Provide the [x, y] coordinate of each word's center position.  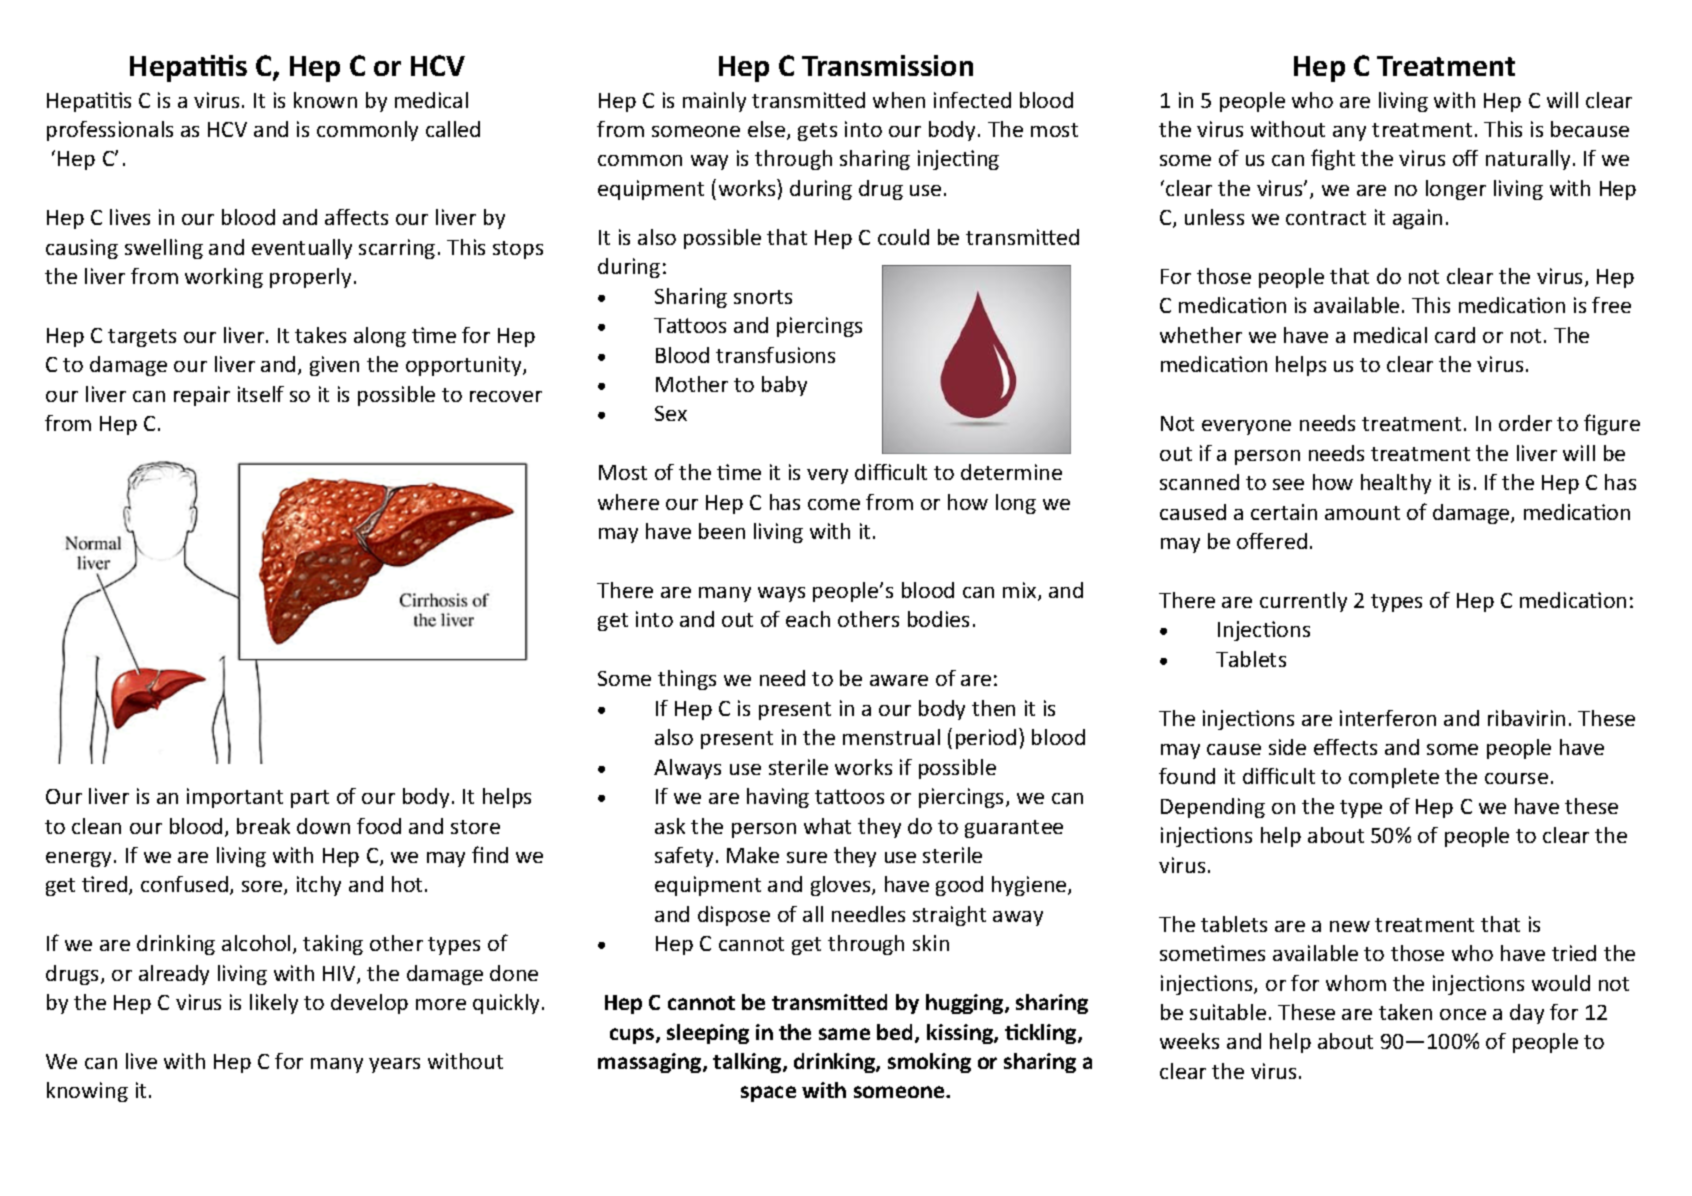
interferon [1388, 718]
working [224, 278]
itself [261, 394]
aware [899, 680]
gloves [842, 886]
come [834, 504]
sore [263, 888]
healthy [1396, 484]
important [235, 798]
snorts [763, 297]
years [394, 1065]
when [899, 100]
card [1455, 335]
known [325, 100]
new [1350, 926]
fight [1333, 159]
